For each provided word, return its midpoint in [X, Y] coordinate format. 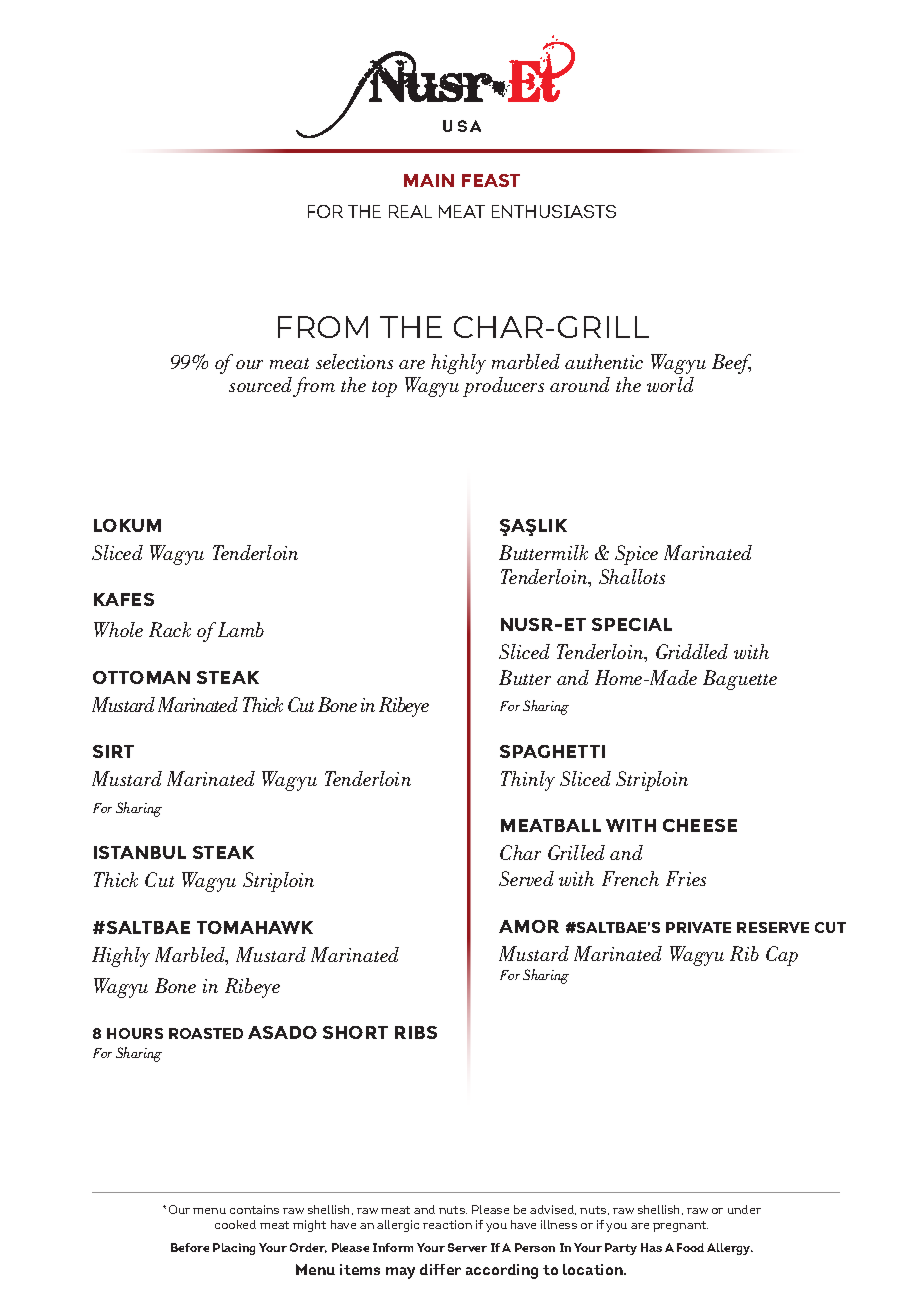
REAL [410, 211]
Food [690, 1247]
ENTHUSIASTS [554, 211]
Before [190, 1247]
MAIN [429, 180]
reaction [447, 1224]
